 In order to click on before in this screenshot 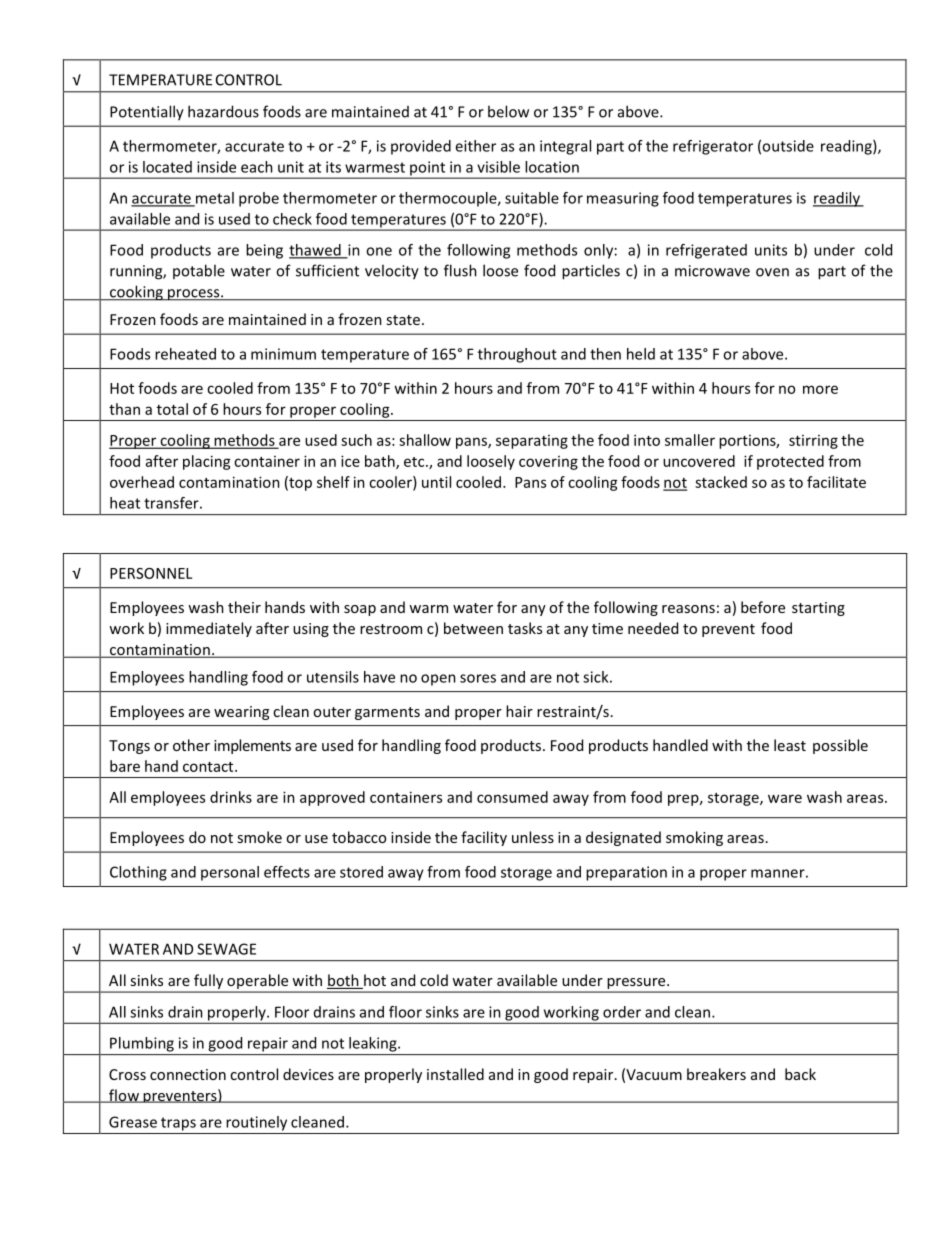, I will do `click(763, 607)`.
